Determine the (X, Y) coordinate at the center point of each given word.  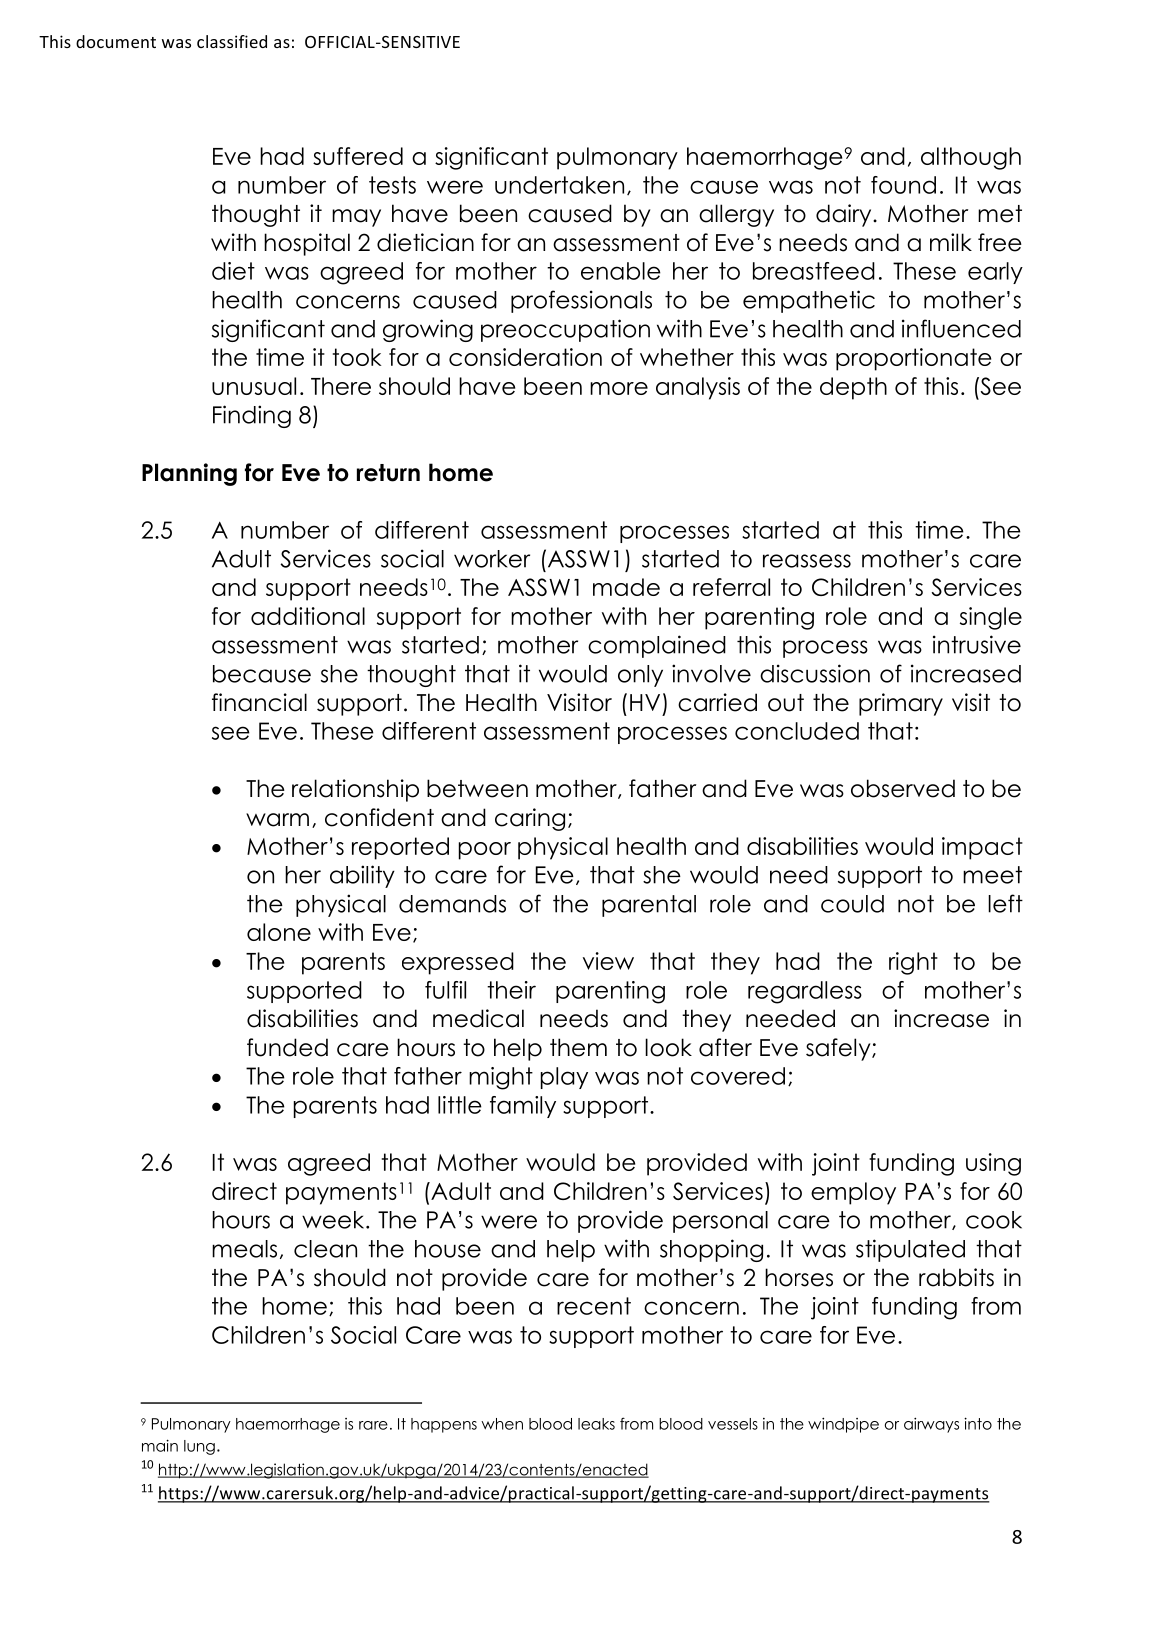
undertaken (559, 185)
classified (232, 41)
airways (931, 1425)
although (971, 158)
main (160, 1445)
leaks (596, 1424)
